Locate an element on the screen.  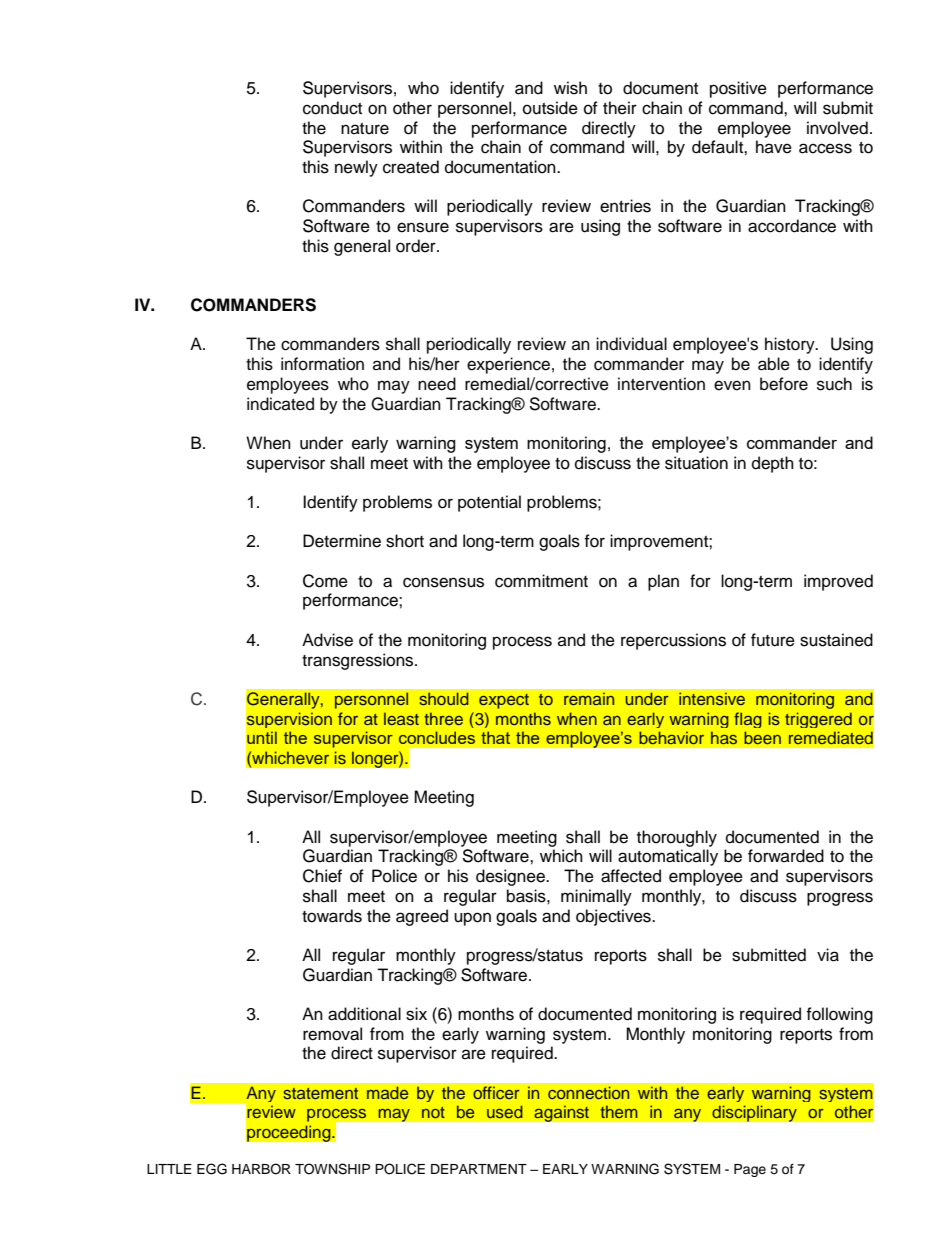
flag is located at coordinates (748, 720).
